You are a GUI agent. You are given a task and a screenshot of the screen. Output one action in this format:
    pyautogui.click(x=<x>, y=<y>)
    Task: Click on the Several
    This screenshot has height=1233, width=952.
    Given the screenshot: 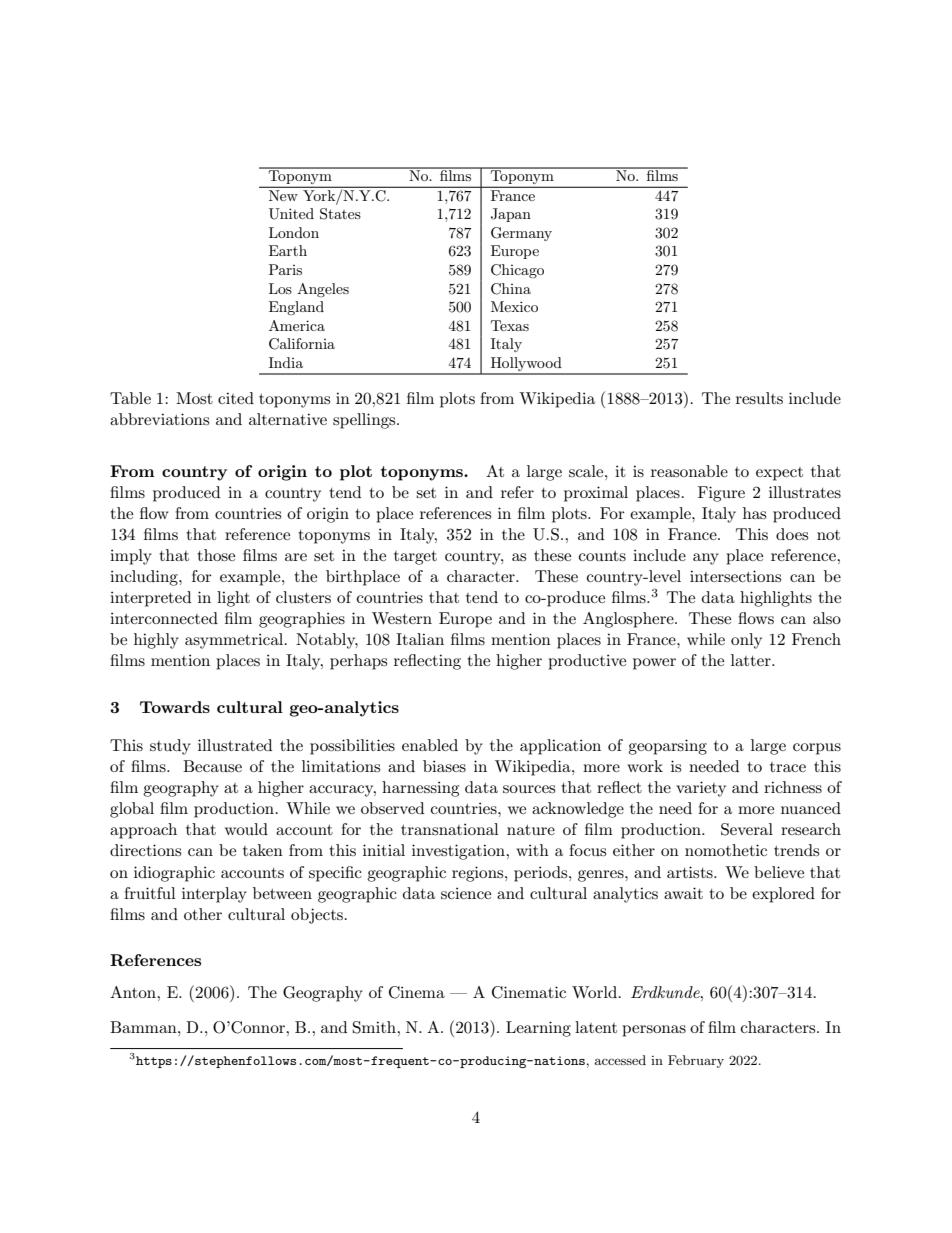 What is the action you would take?
    pyautogui.click(x=747, y=829)
